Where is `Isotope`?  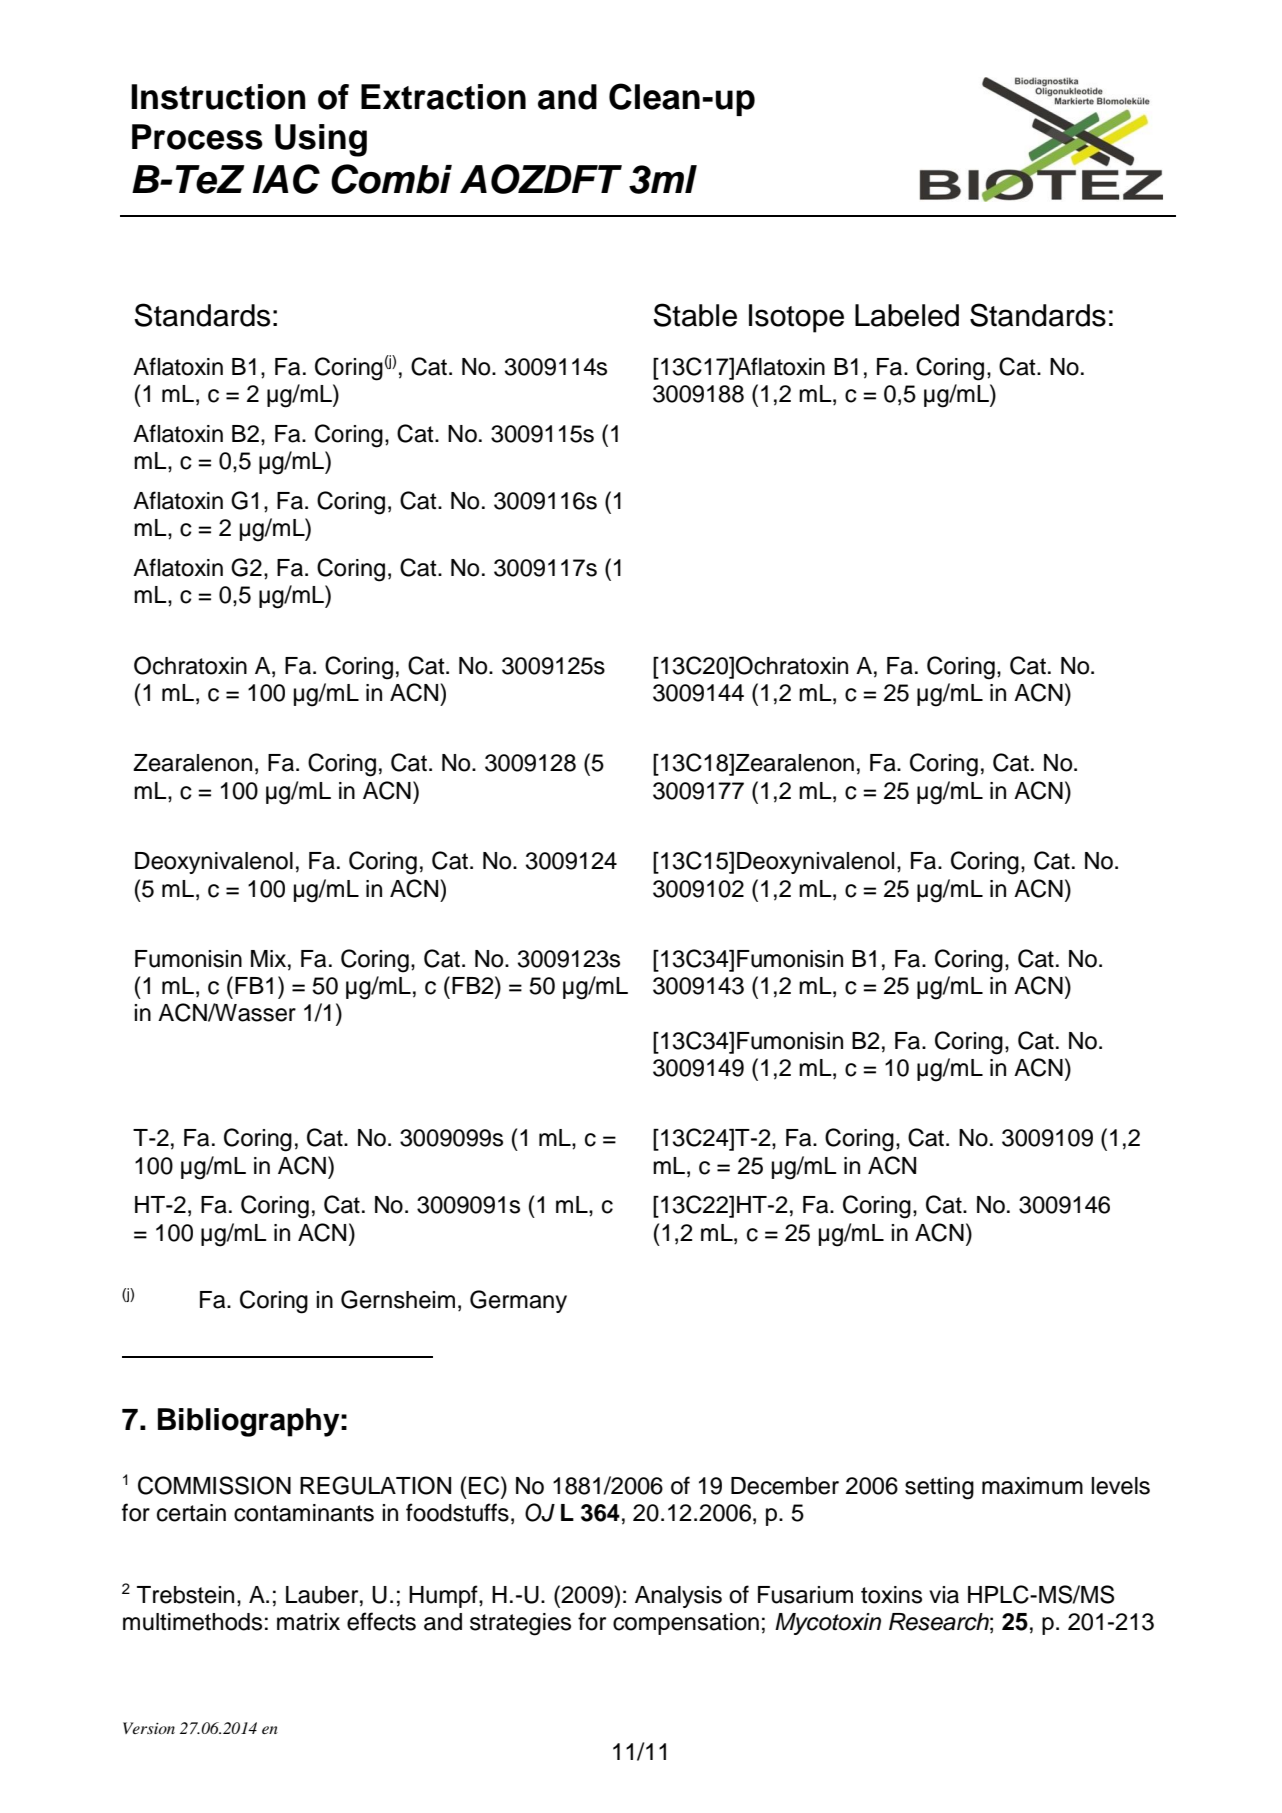
Isotope is located at coordinates (796, 318).
